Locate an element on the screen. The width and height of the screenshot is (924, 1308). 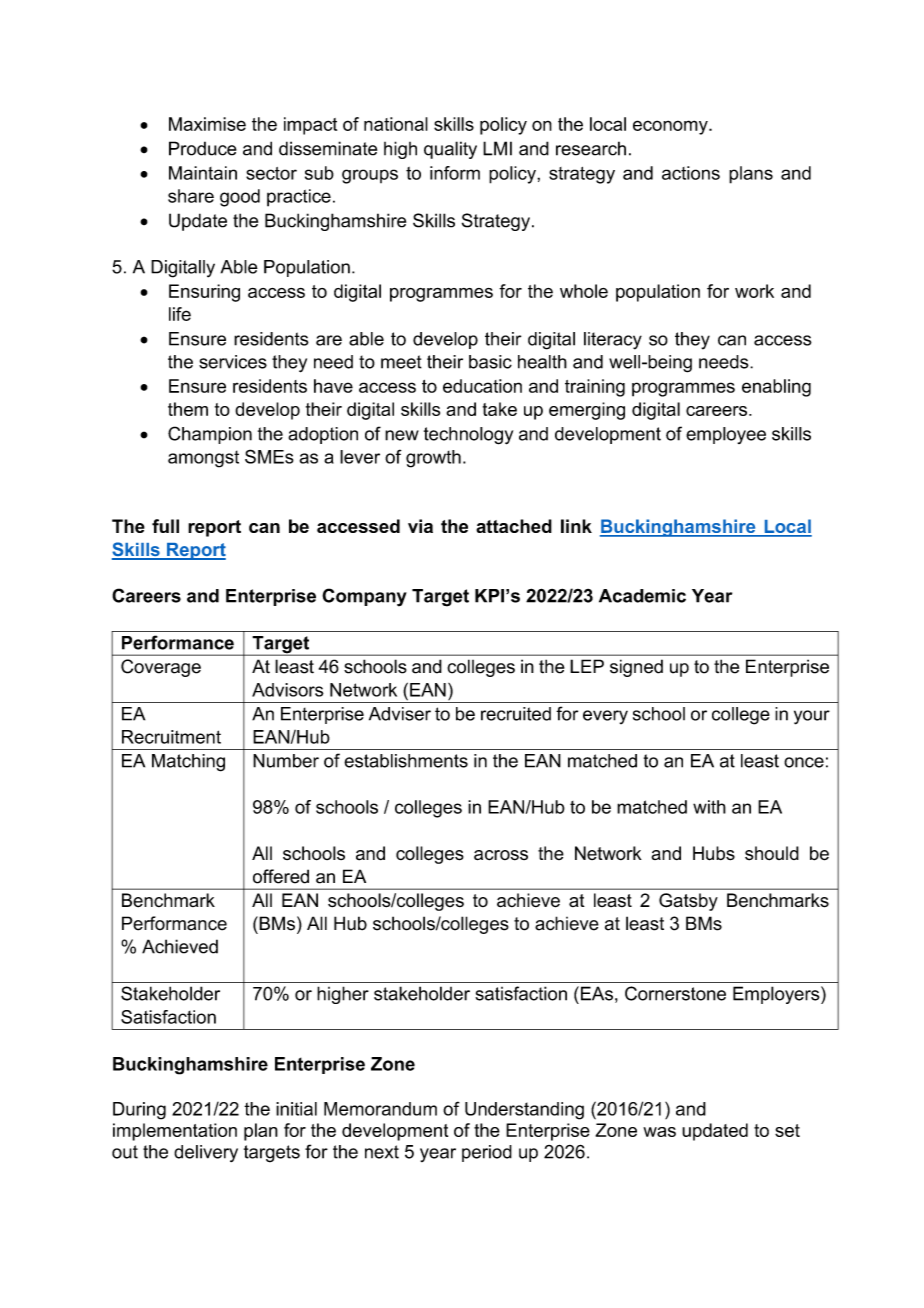
signed is located at coordinates (636, 668).
